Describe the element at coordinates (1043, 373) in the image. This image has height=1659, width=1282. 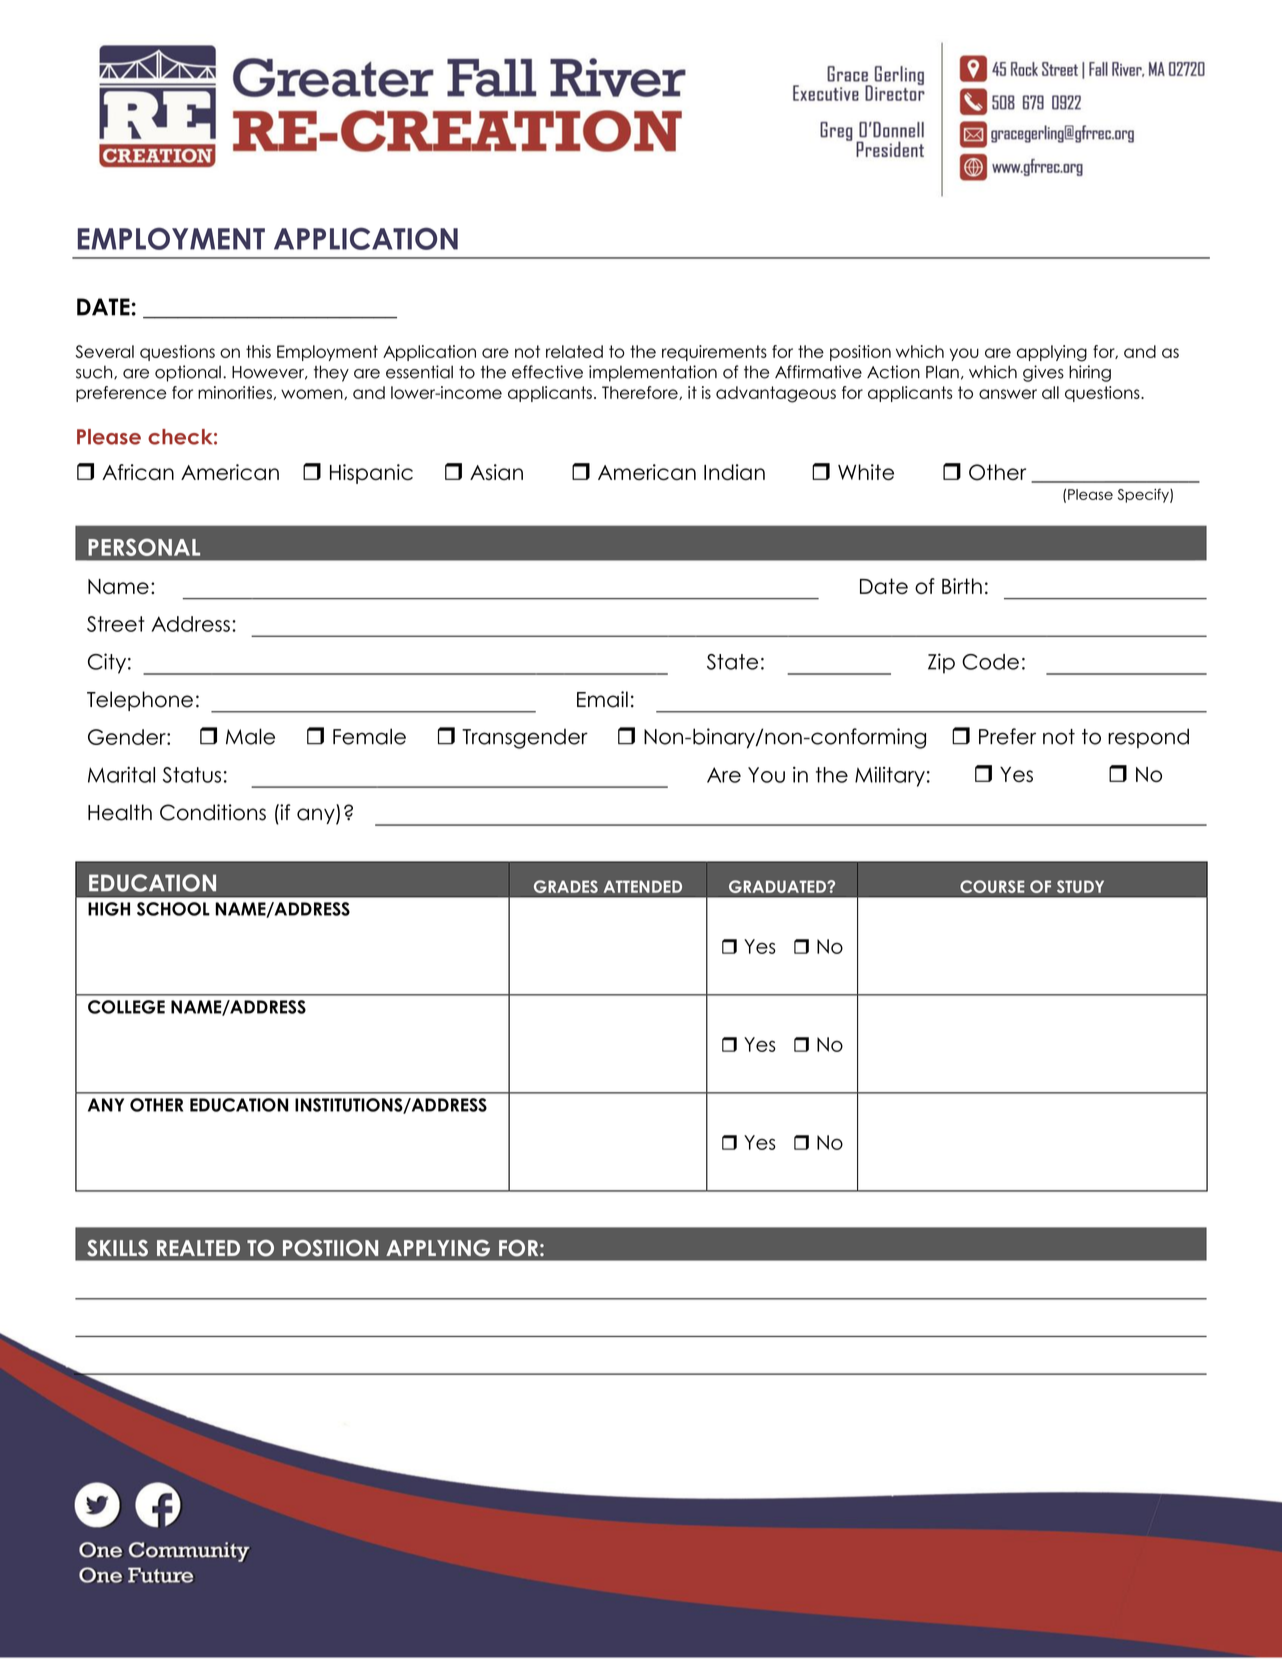
I see `gives` at that location.
